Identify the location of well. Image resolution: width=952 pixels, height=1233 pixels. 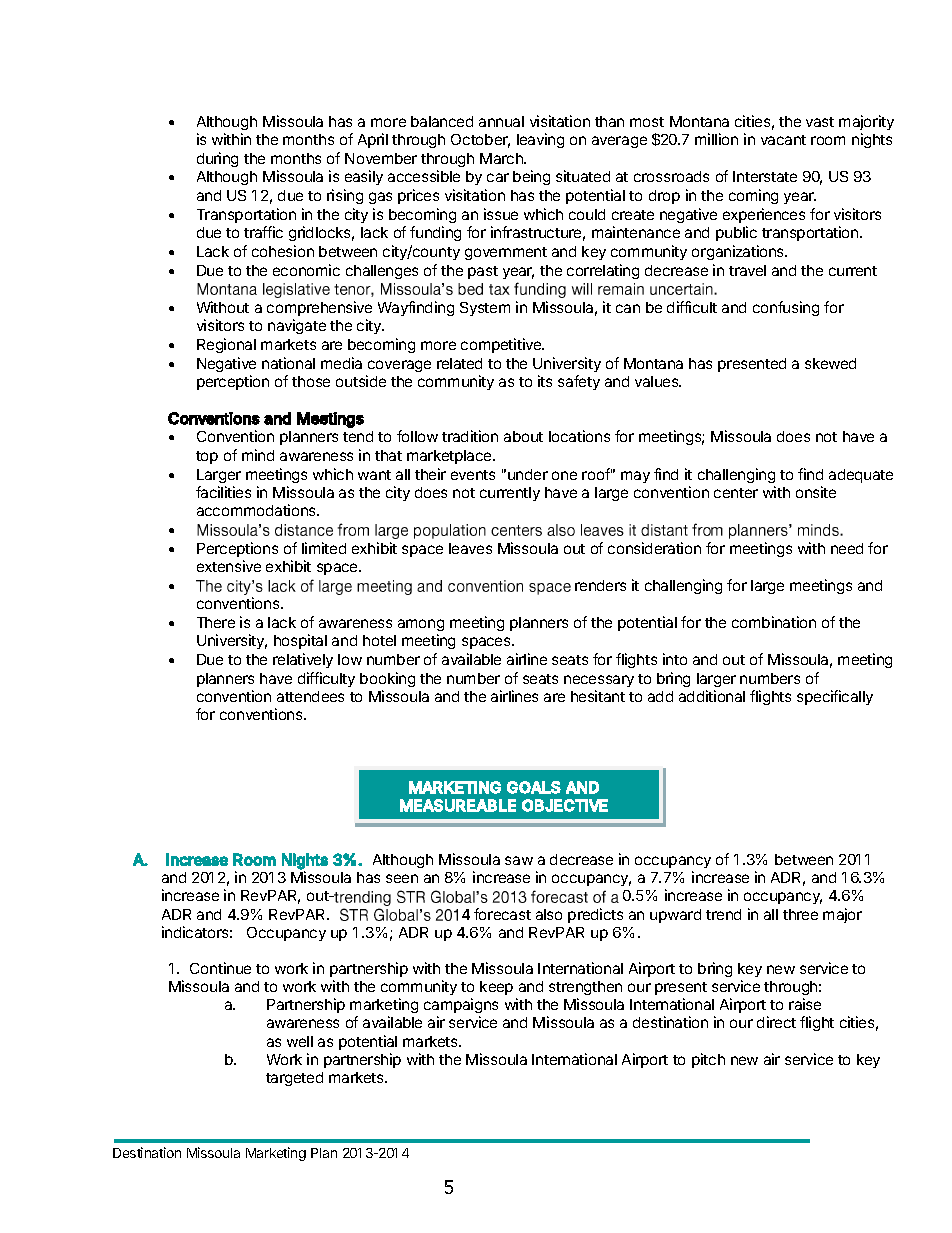
(300, 1041).
